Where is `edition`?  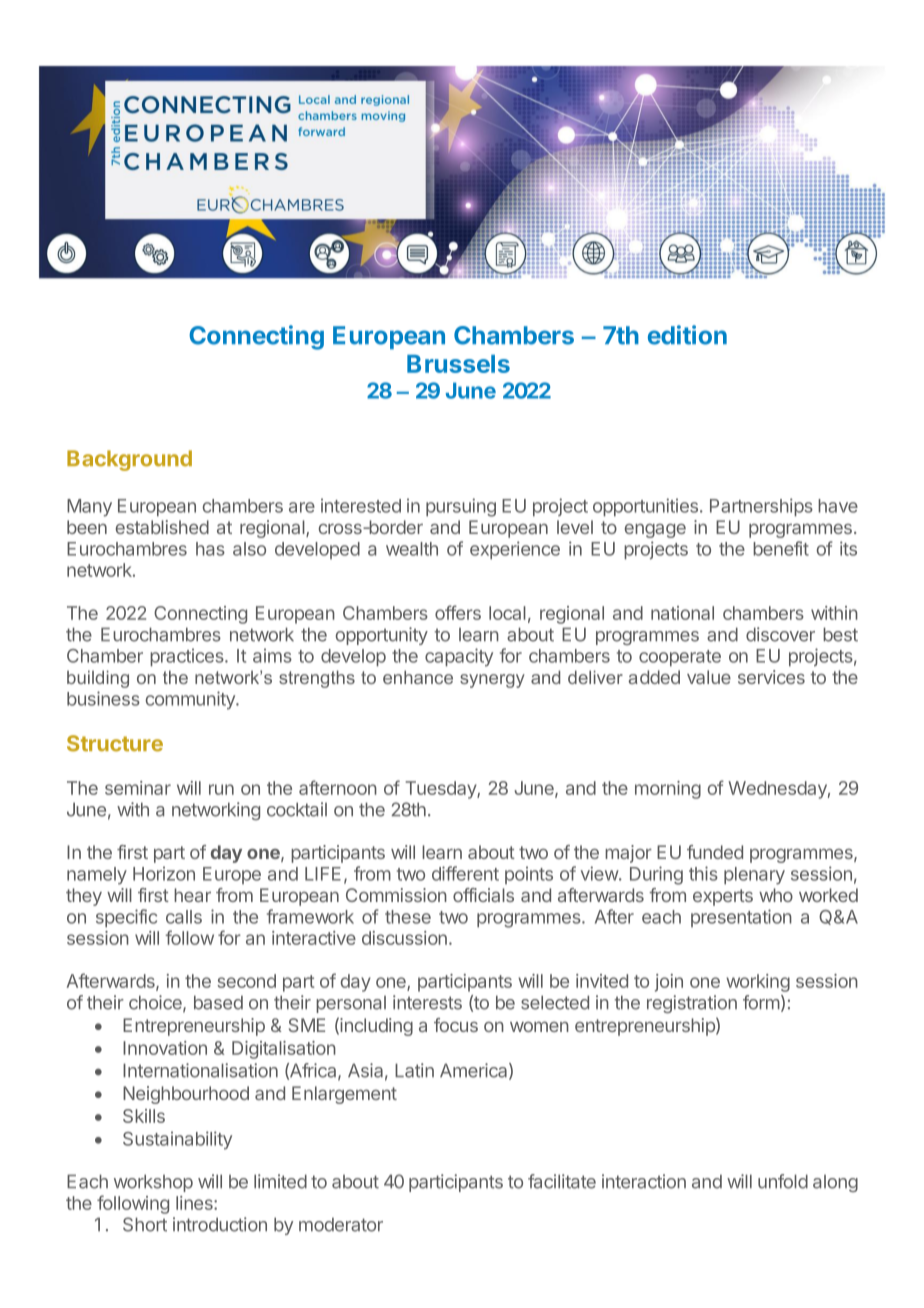 edition is located at coordinates (687, 335).
